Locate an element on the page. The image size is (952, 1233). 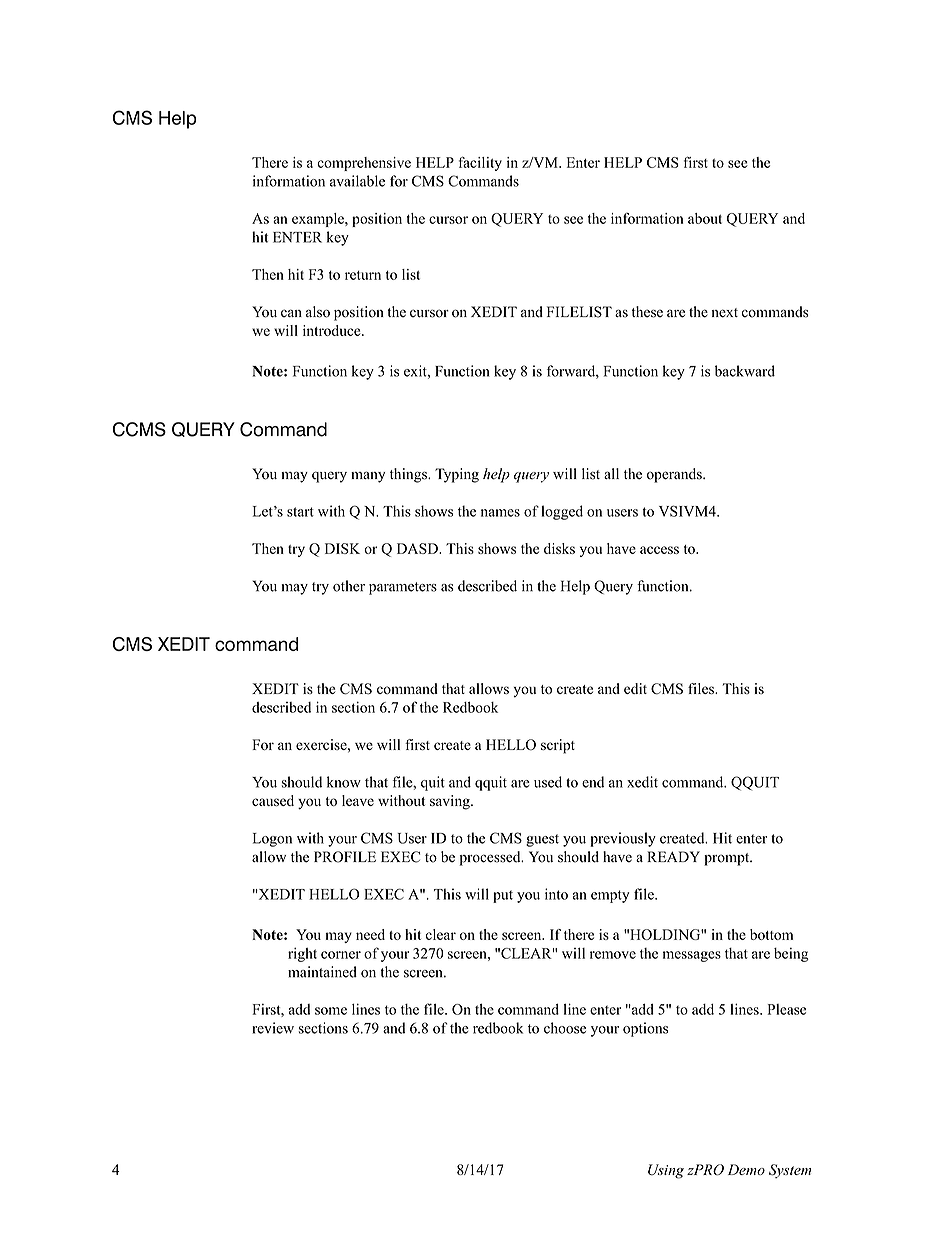
script is located at coordinates (558, 746).
